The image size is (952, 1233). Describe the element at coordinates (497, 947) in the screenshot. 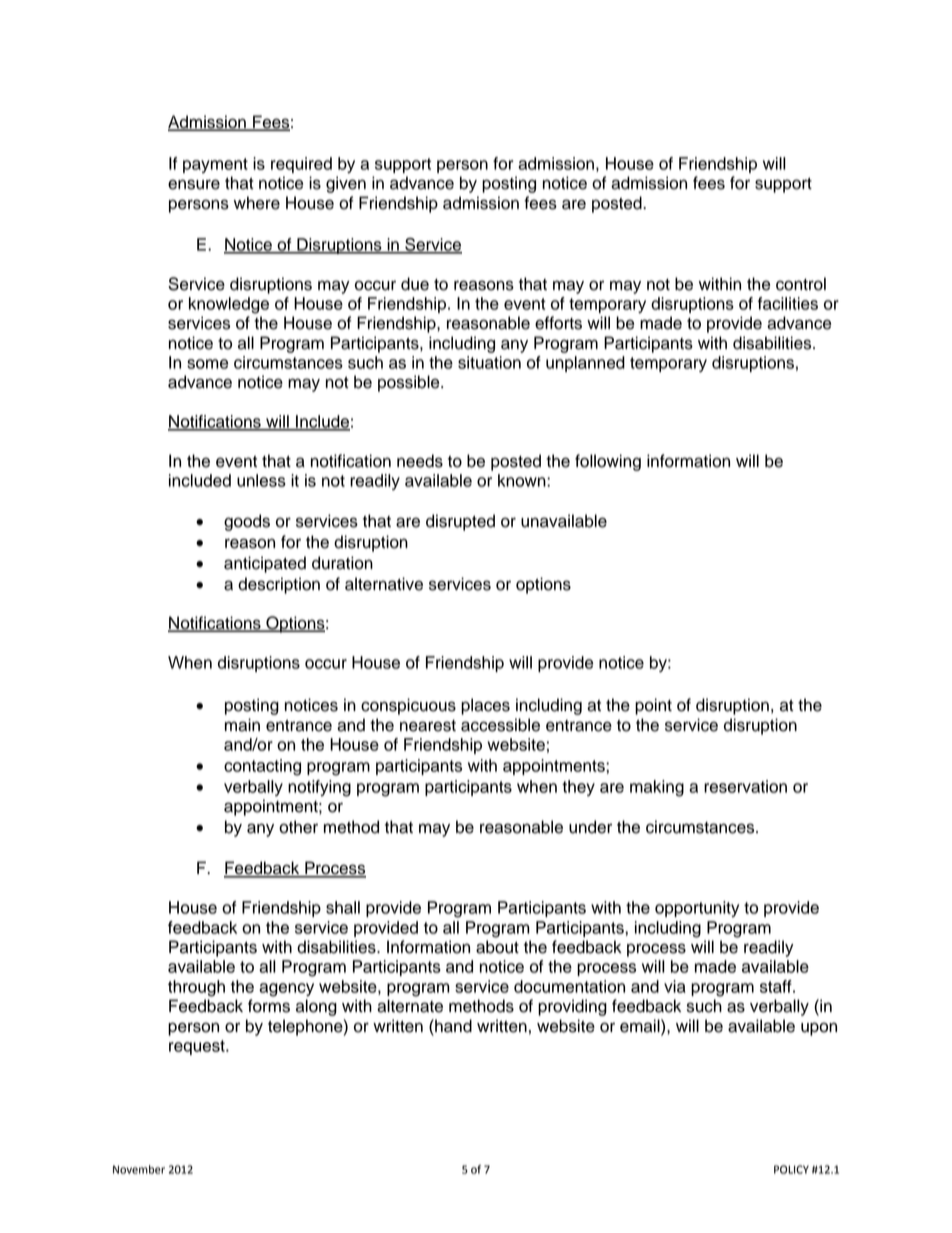

I see `about` at that location.
